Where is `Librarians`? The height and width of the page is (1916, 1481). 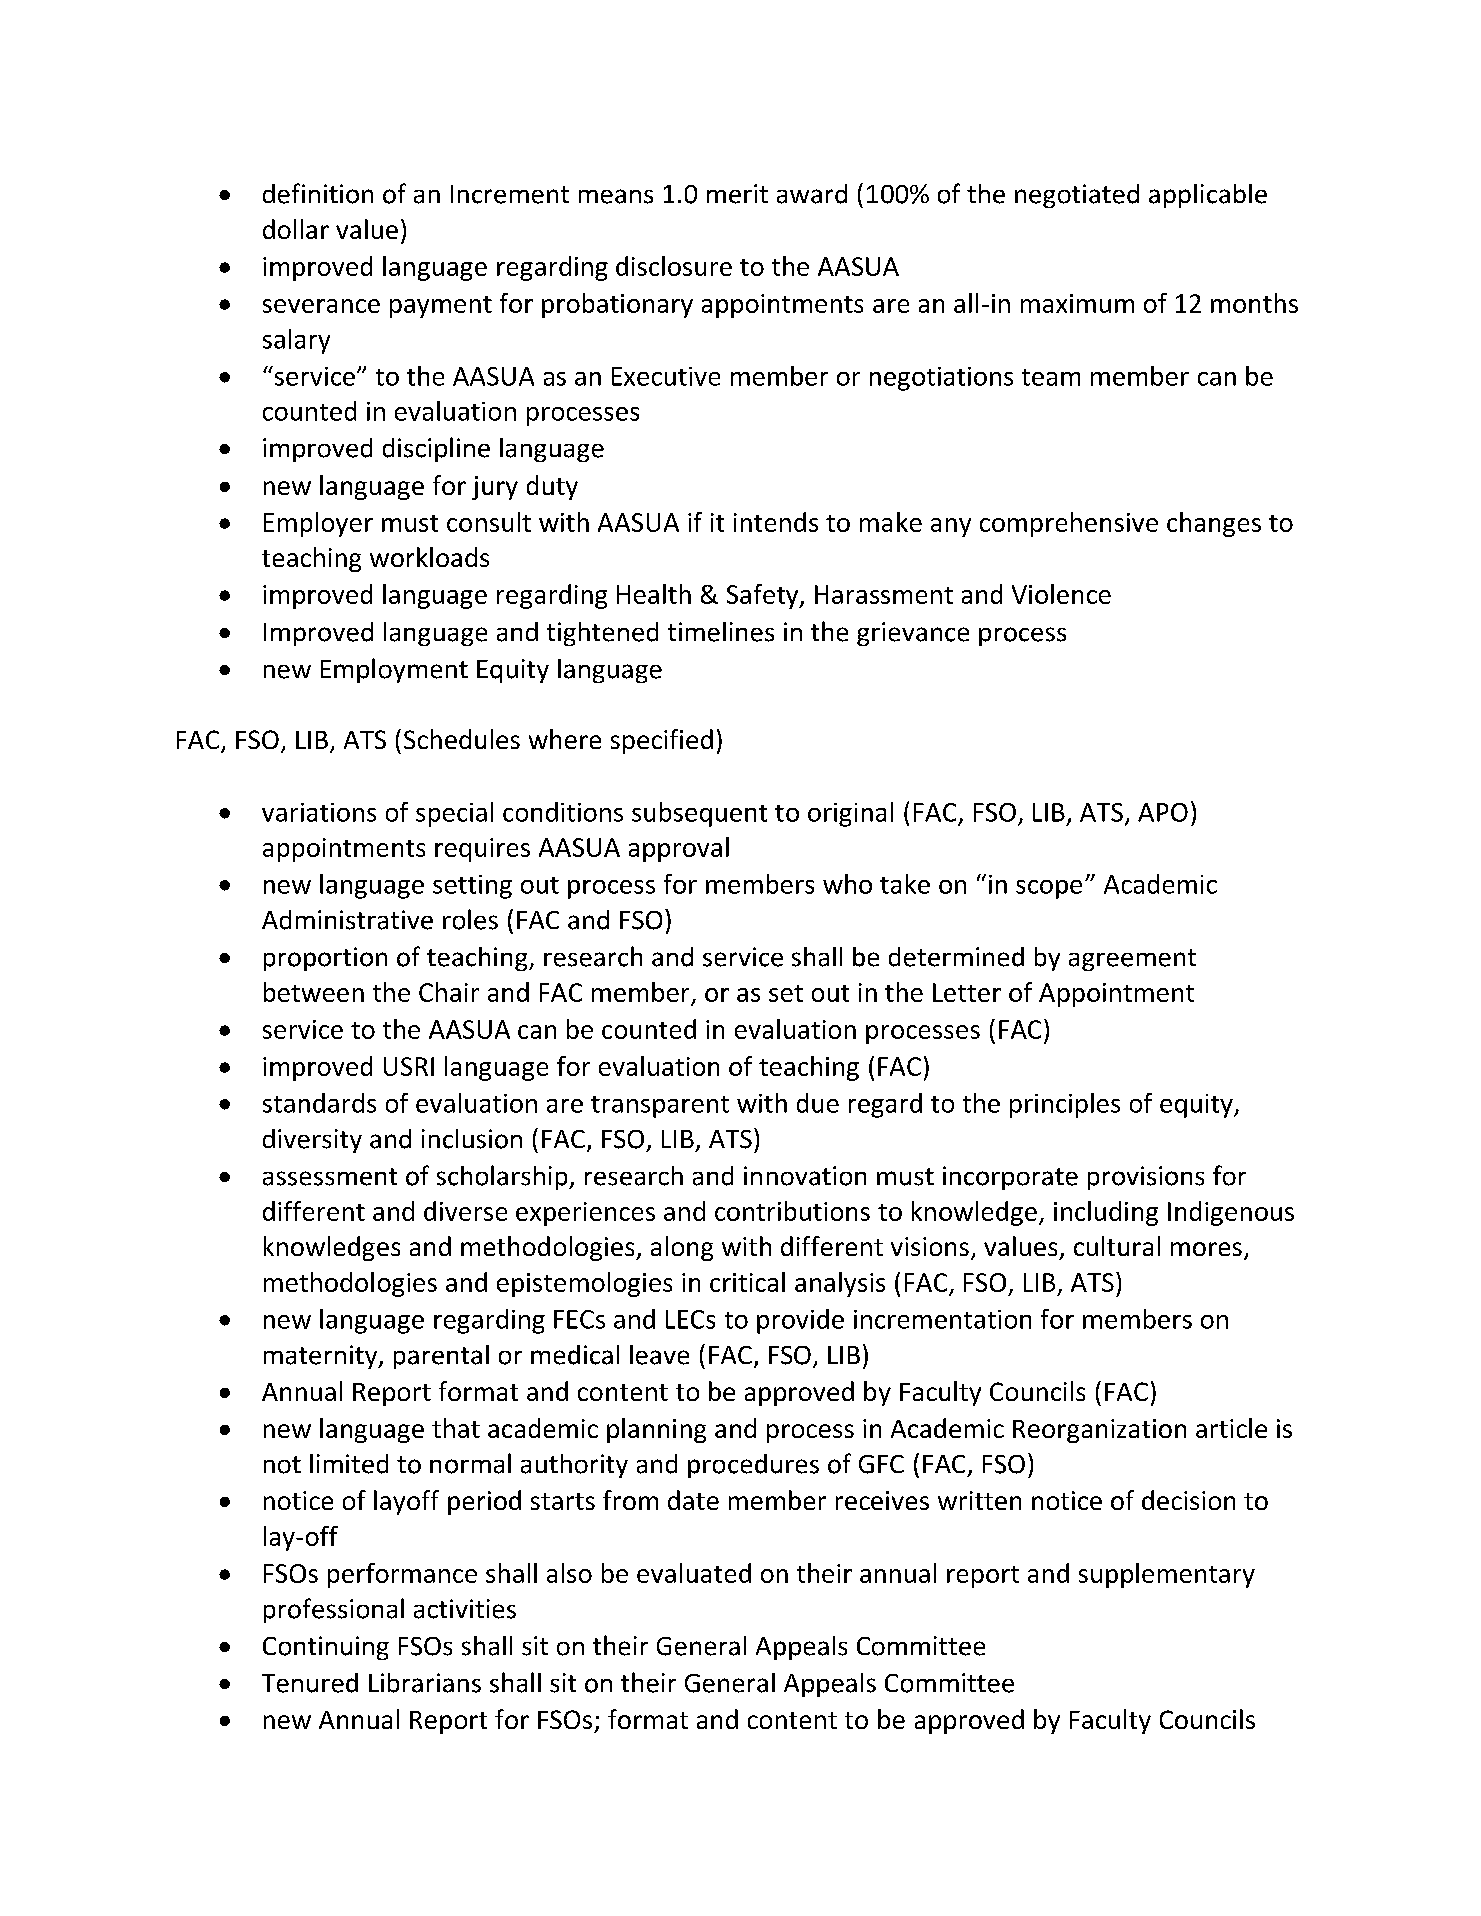
Librarians is located at coordinates (425, 1683).
